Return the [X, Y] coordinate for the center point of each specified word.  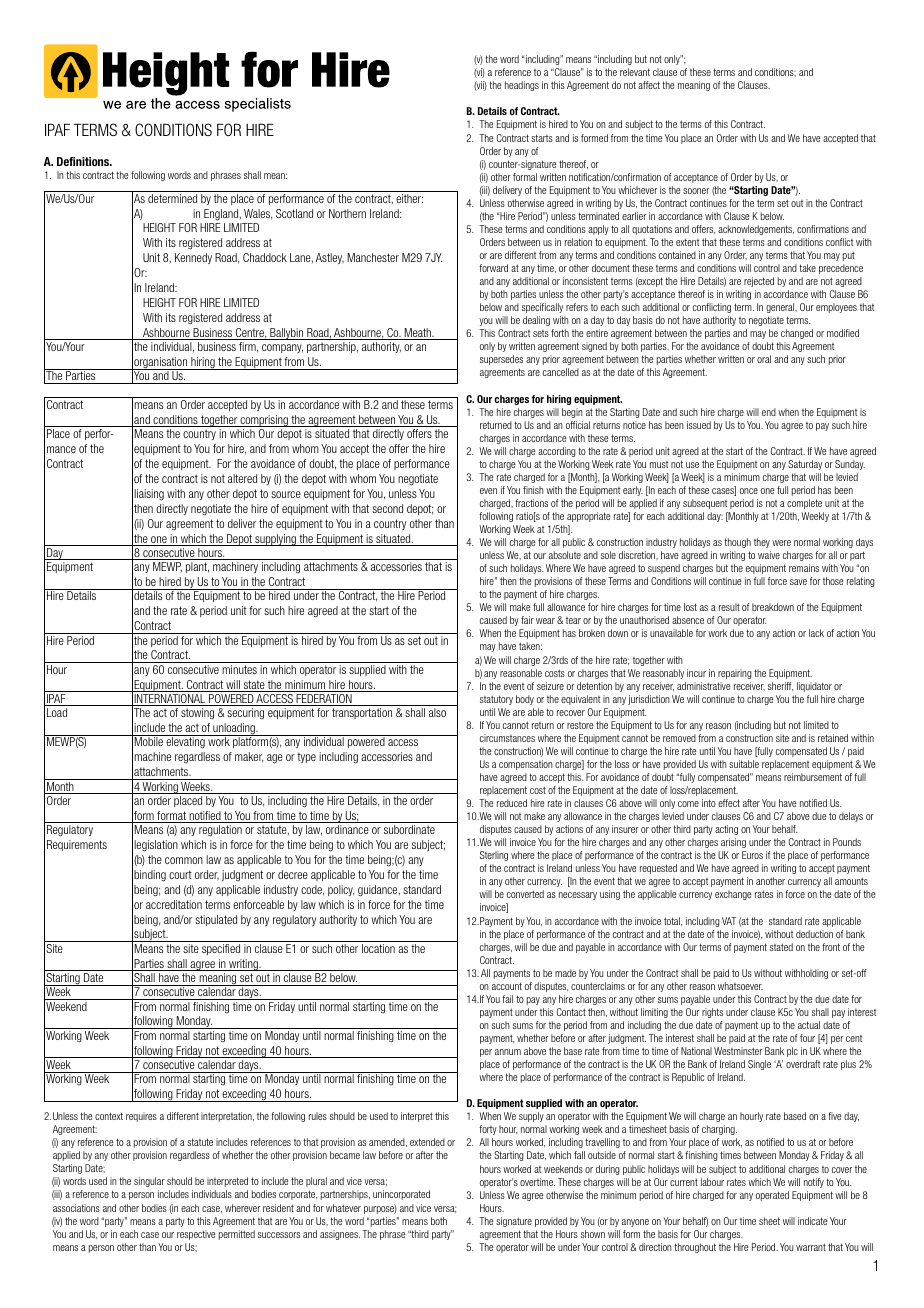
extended [427, 1142]
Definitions [84, 161]
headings [522, 86]
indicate [813, 1221]
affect [649, 85]
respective [196, 1235]
